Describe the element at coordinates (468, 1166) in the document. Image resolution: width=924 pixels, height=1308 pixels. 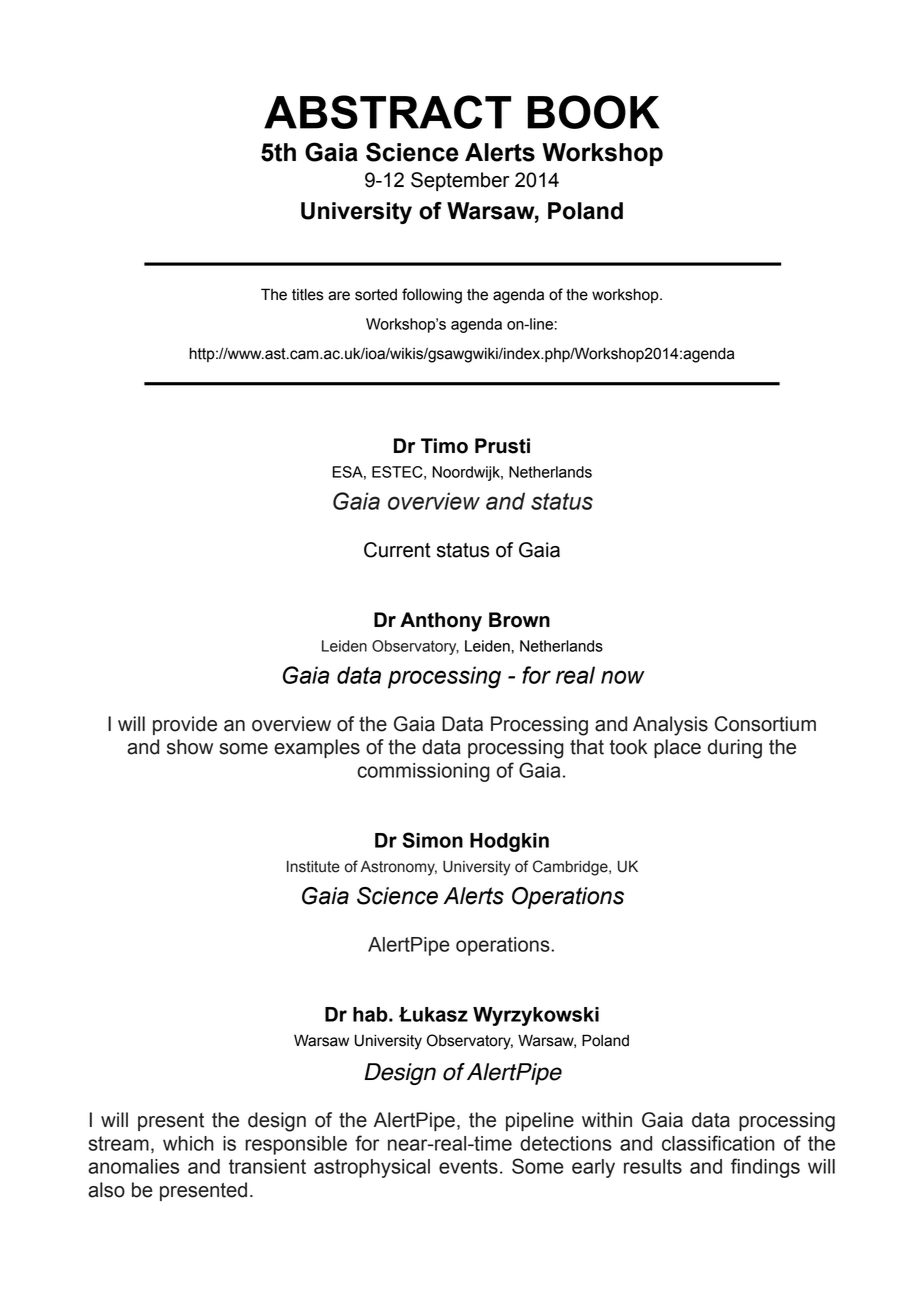
I see `events` at that location.
